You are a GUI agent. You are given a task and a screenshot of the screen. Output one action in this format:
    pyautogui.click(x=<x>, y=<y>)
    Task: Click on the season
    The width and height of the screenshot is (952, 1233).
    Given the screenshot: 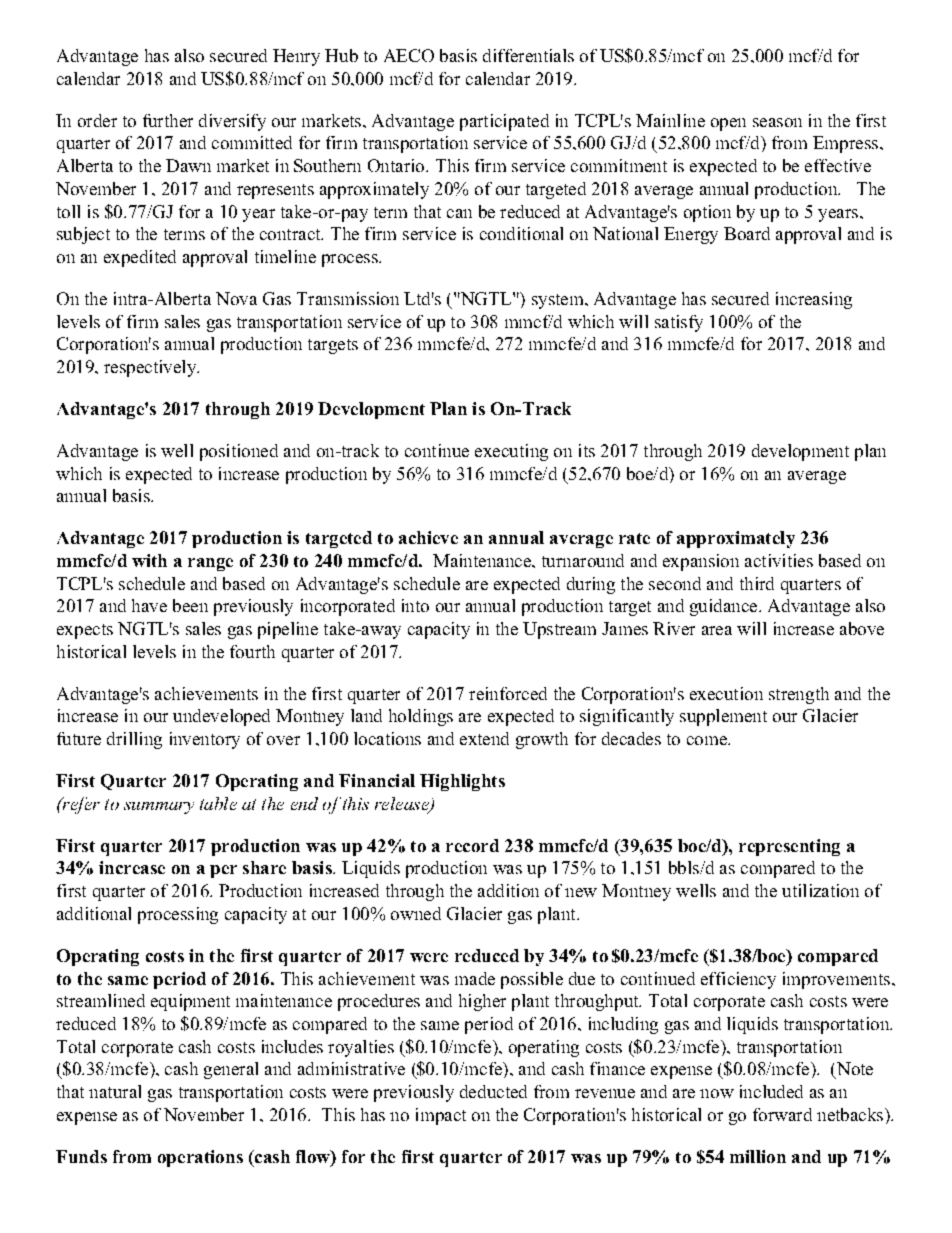 What is the action you would take?
    pyautogui.click(x=777, y=122)
